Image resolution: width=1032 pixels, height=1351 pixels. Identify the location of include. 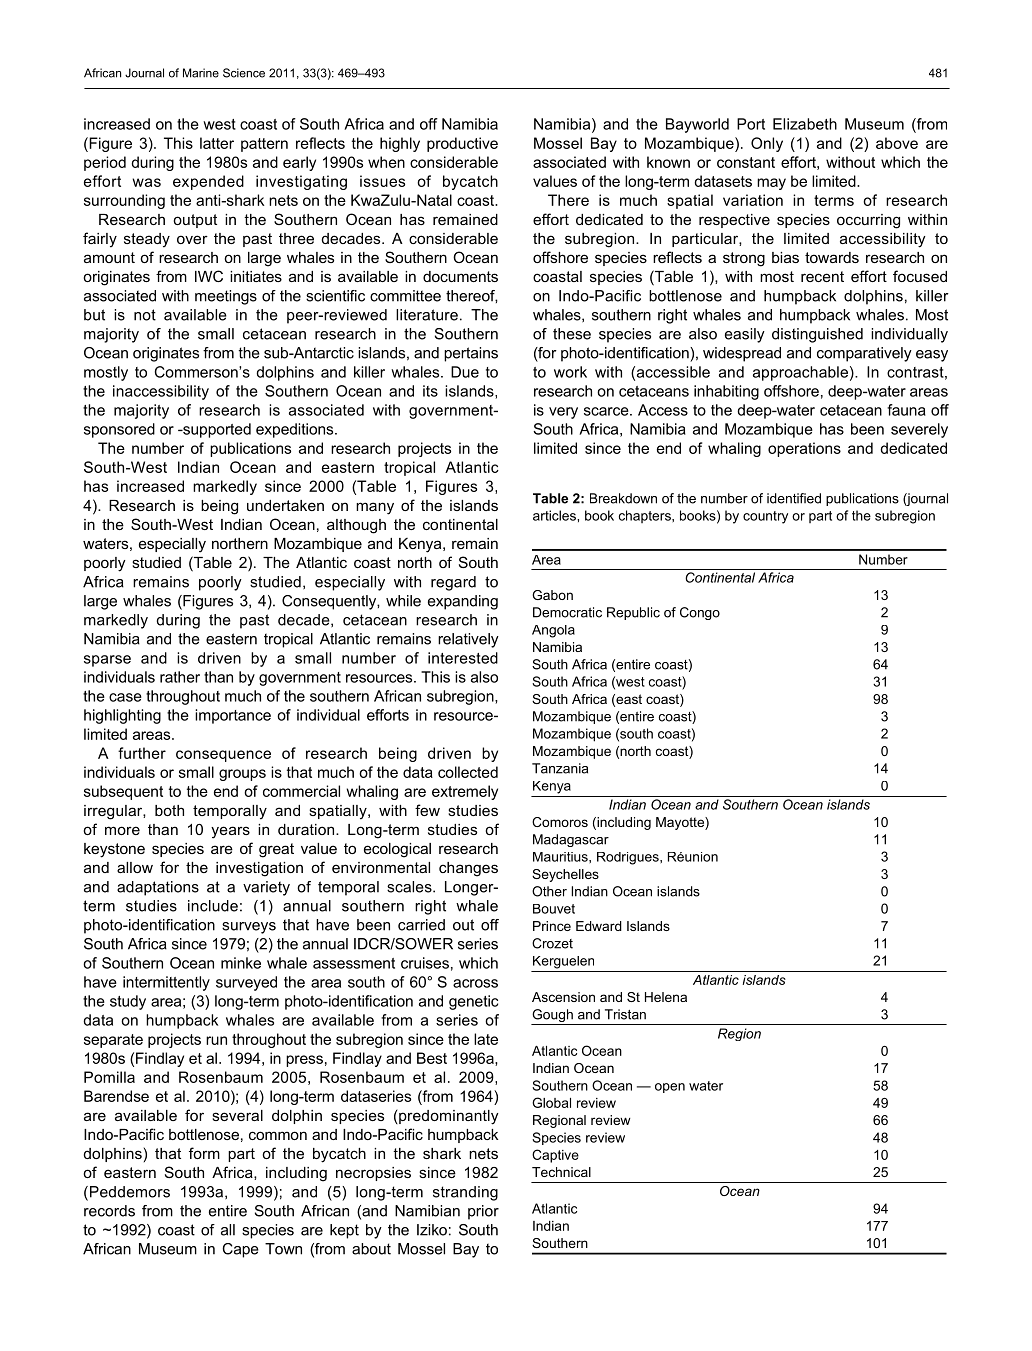
(213, 906).
